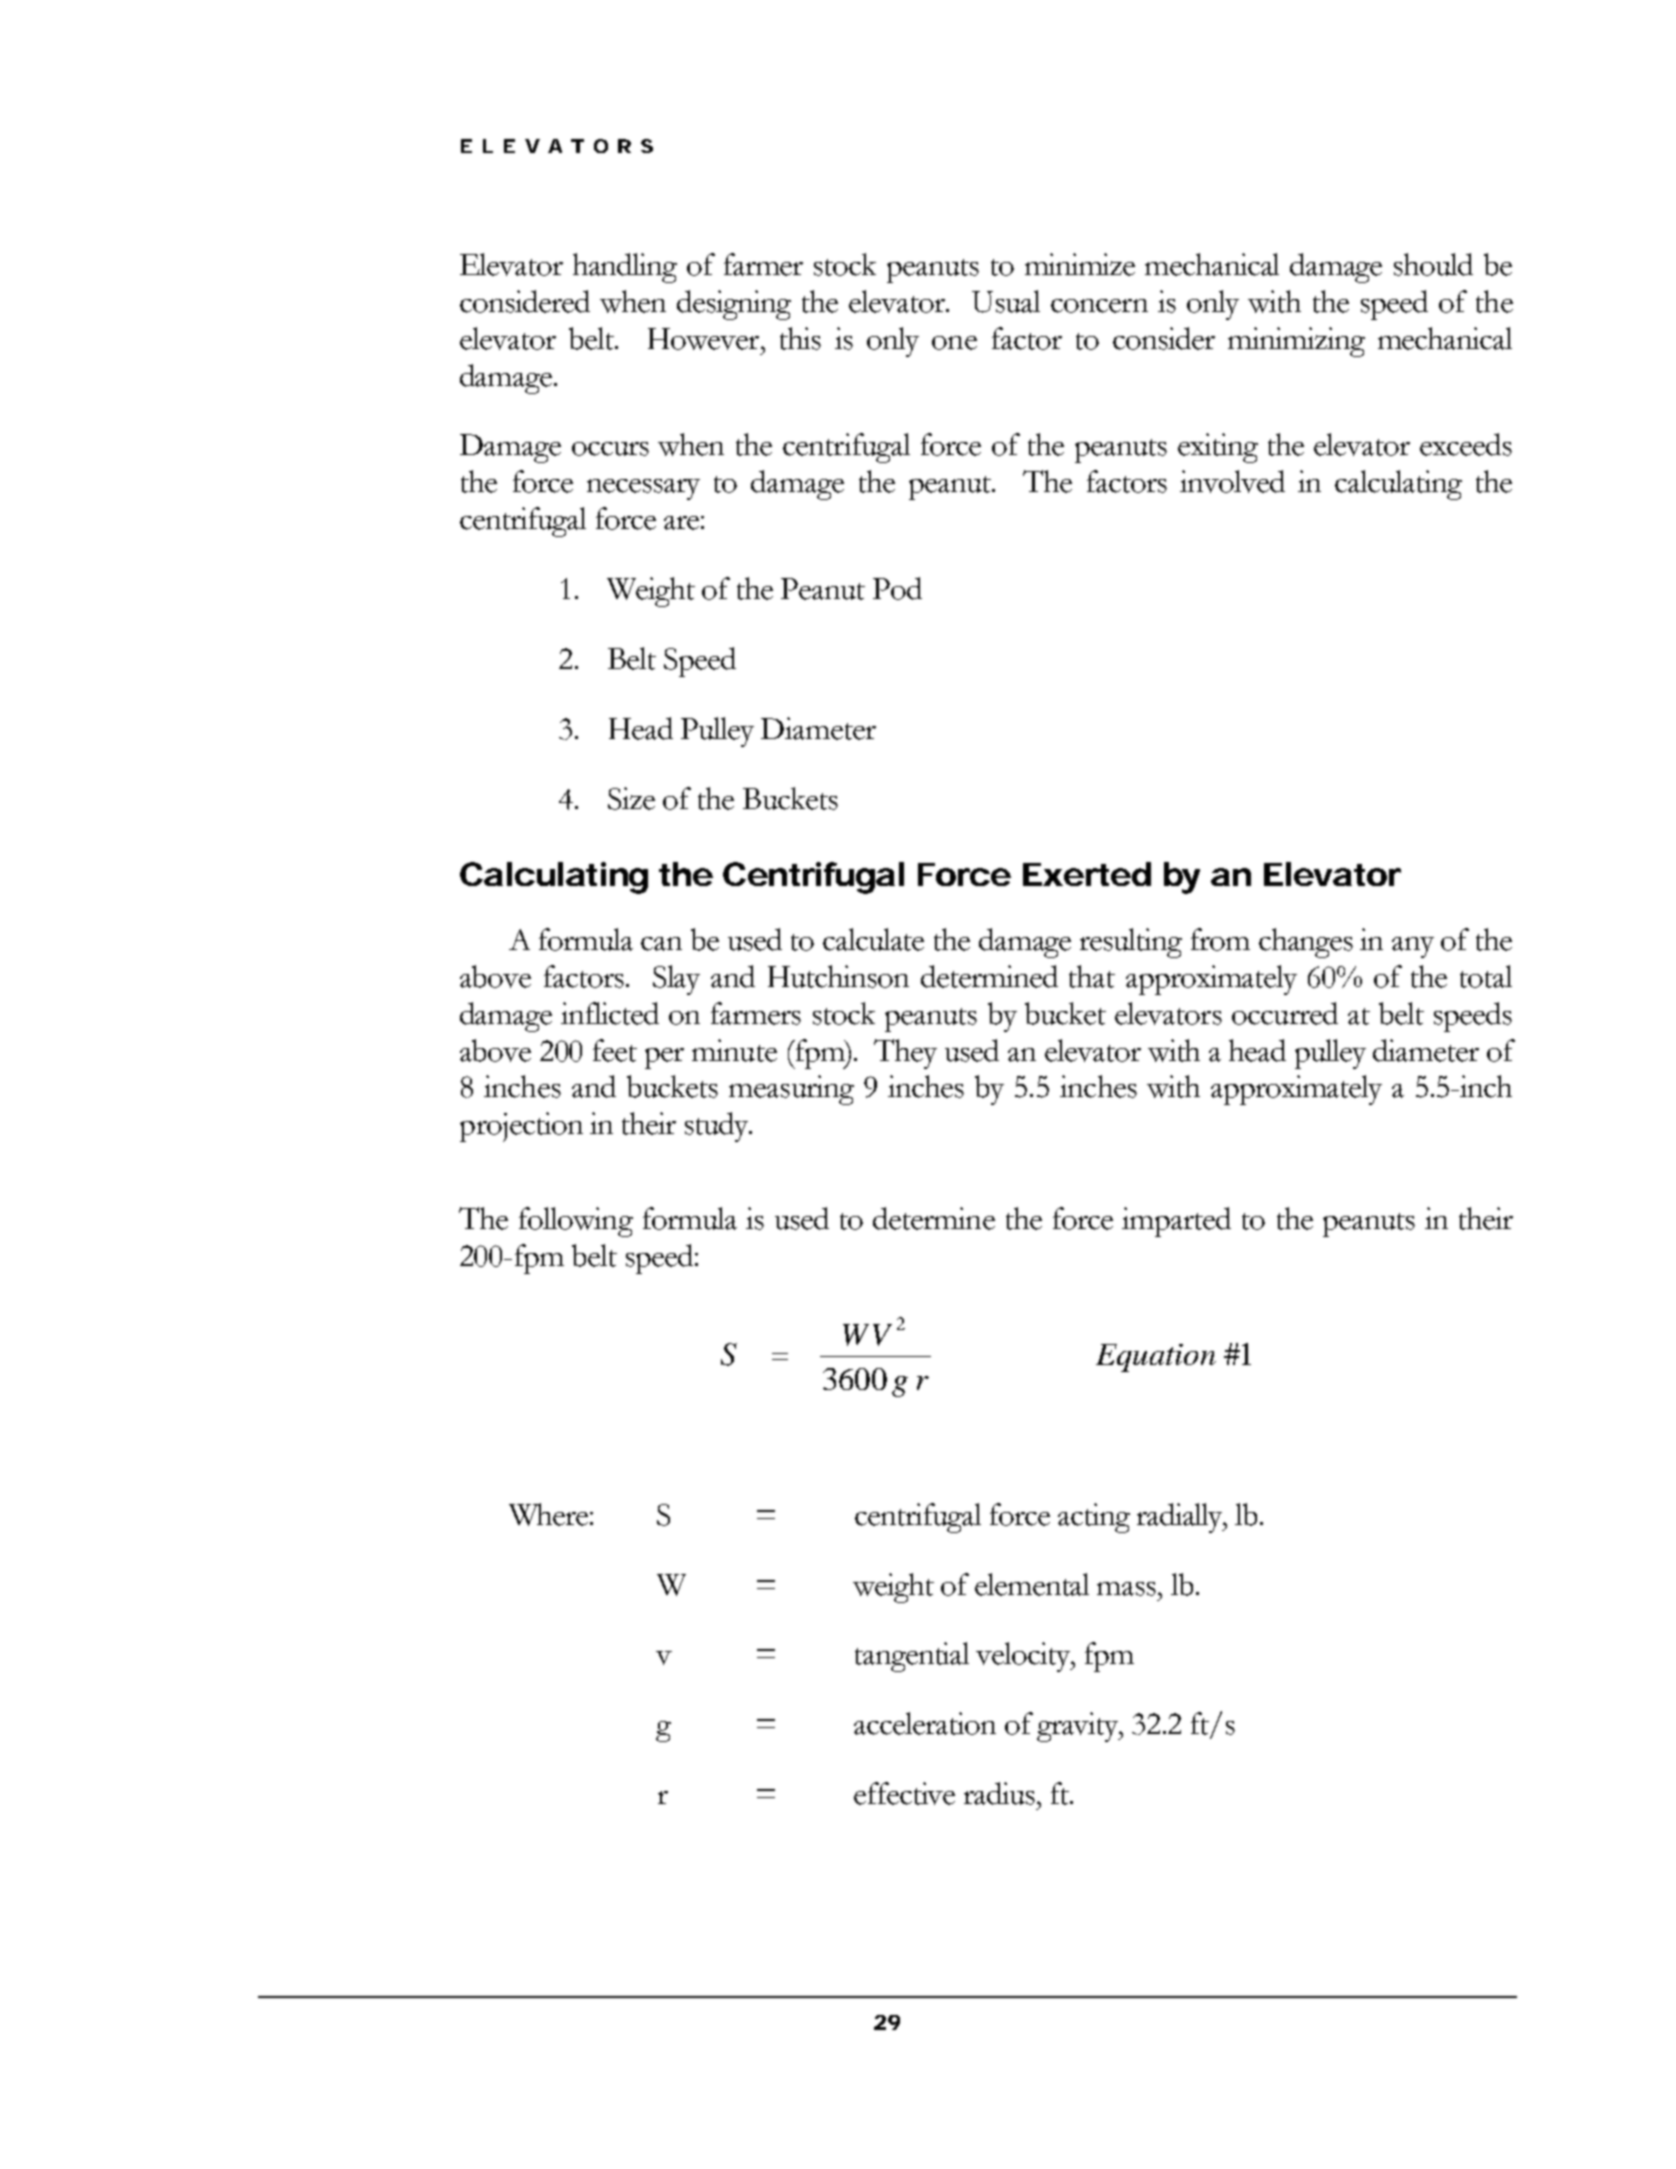 The height and width of the screenshot is (2169, 1676). Describe the element at coordinates (1156, 1358) in the screenshot. I see `Equation` at that location.
